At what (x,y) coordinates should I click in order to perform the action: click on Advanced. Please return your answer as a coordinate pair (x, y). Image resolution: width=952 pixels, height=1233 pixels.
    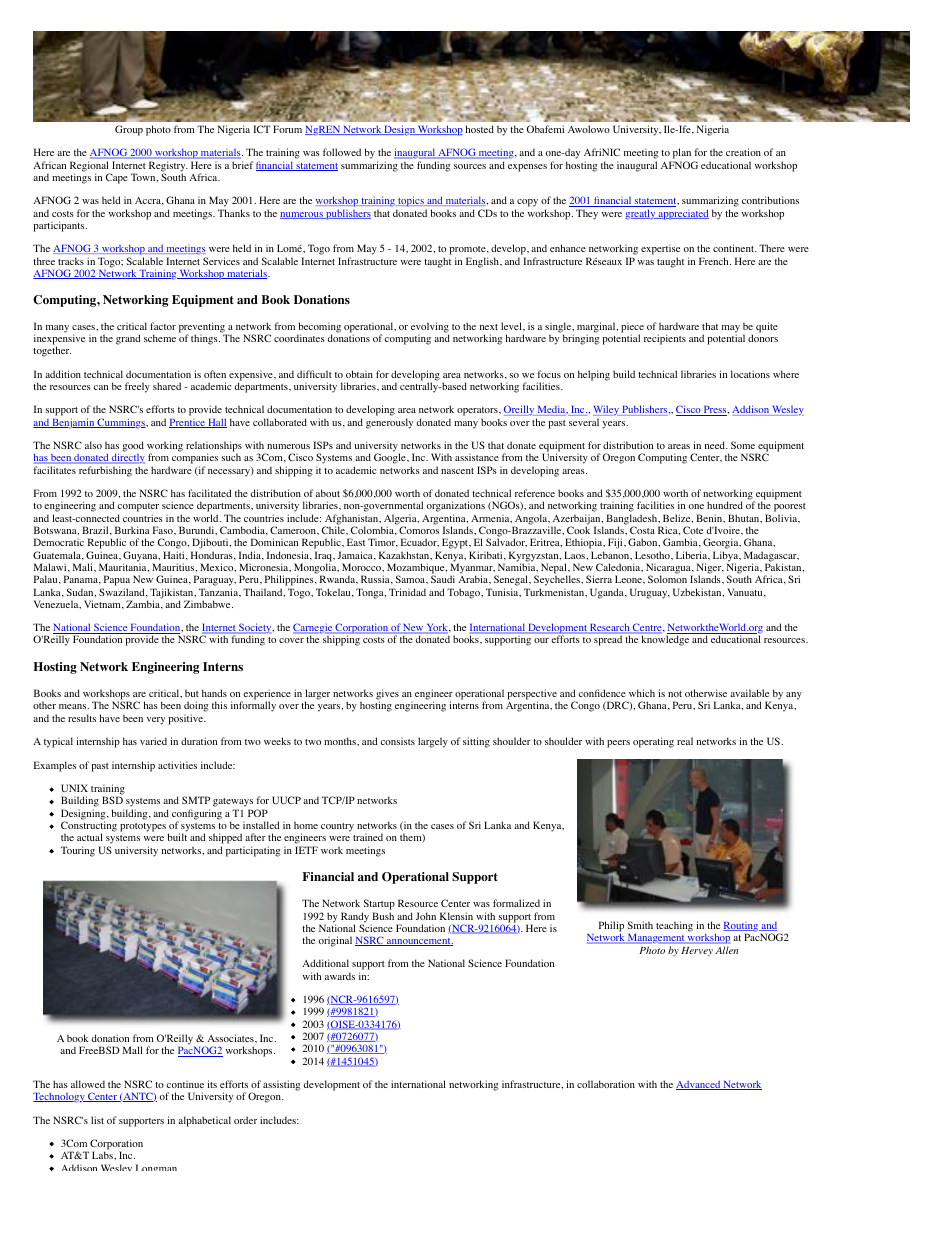
    Looking at the image, I should click on (699, 1085).
